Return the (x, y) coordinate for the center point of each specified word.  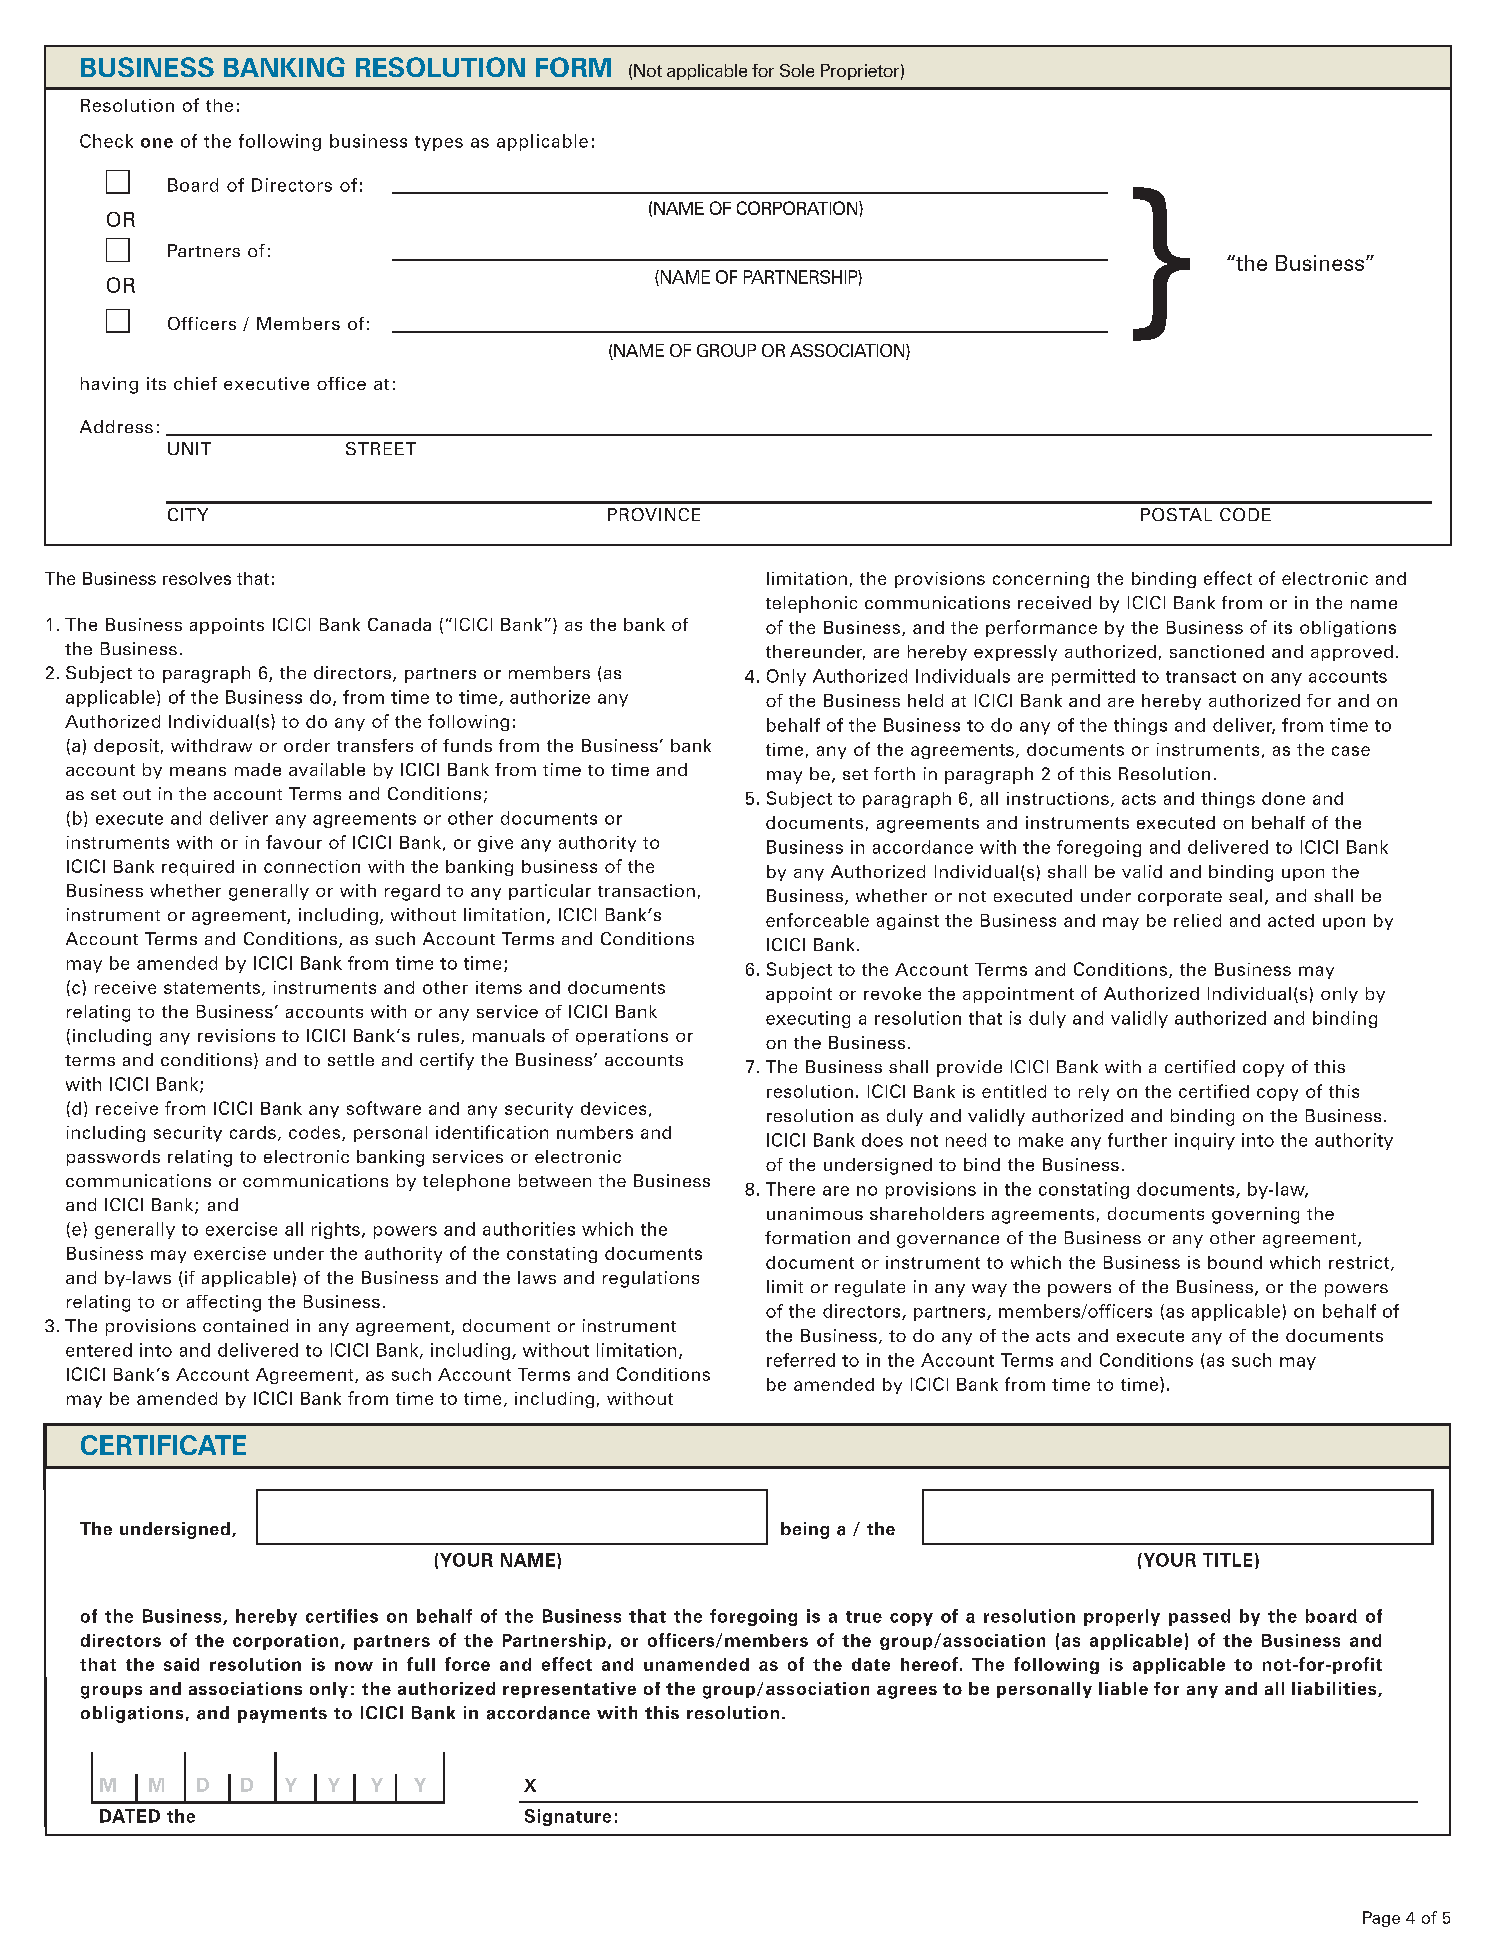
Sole (797, 70)
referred (801, 1360)
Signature (568, 1817)
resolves (197, 578)
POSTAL (1176, 514)
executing (808, 1019)
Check (106, 141)
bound (1235, 1262)
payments (282, 1715)
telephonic (811, 604)
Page (1381, 1919)
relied (1197, 920)
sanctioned (1217, 651)
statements (212, 988)
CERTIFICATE (163, 1445)
